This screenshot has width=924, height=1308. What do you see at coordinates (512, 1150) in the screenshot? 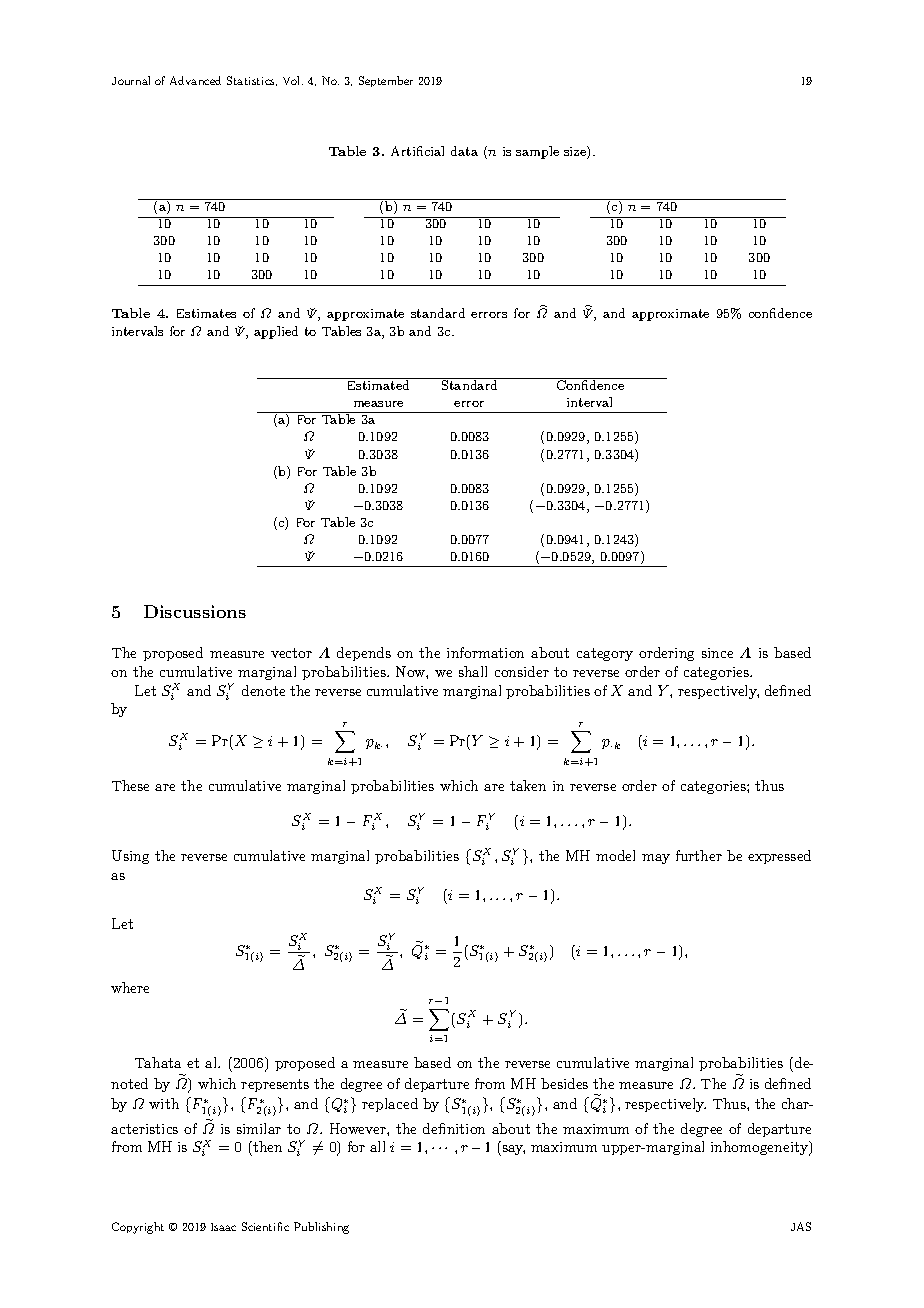
I see `say` at bounding box center [512, 1150].
